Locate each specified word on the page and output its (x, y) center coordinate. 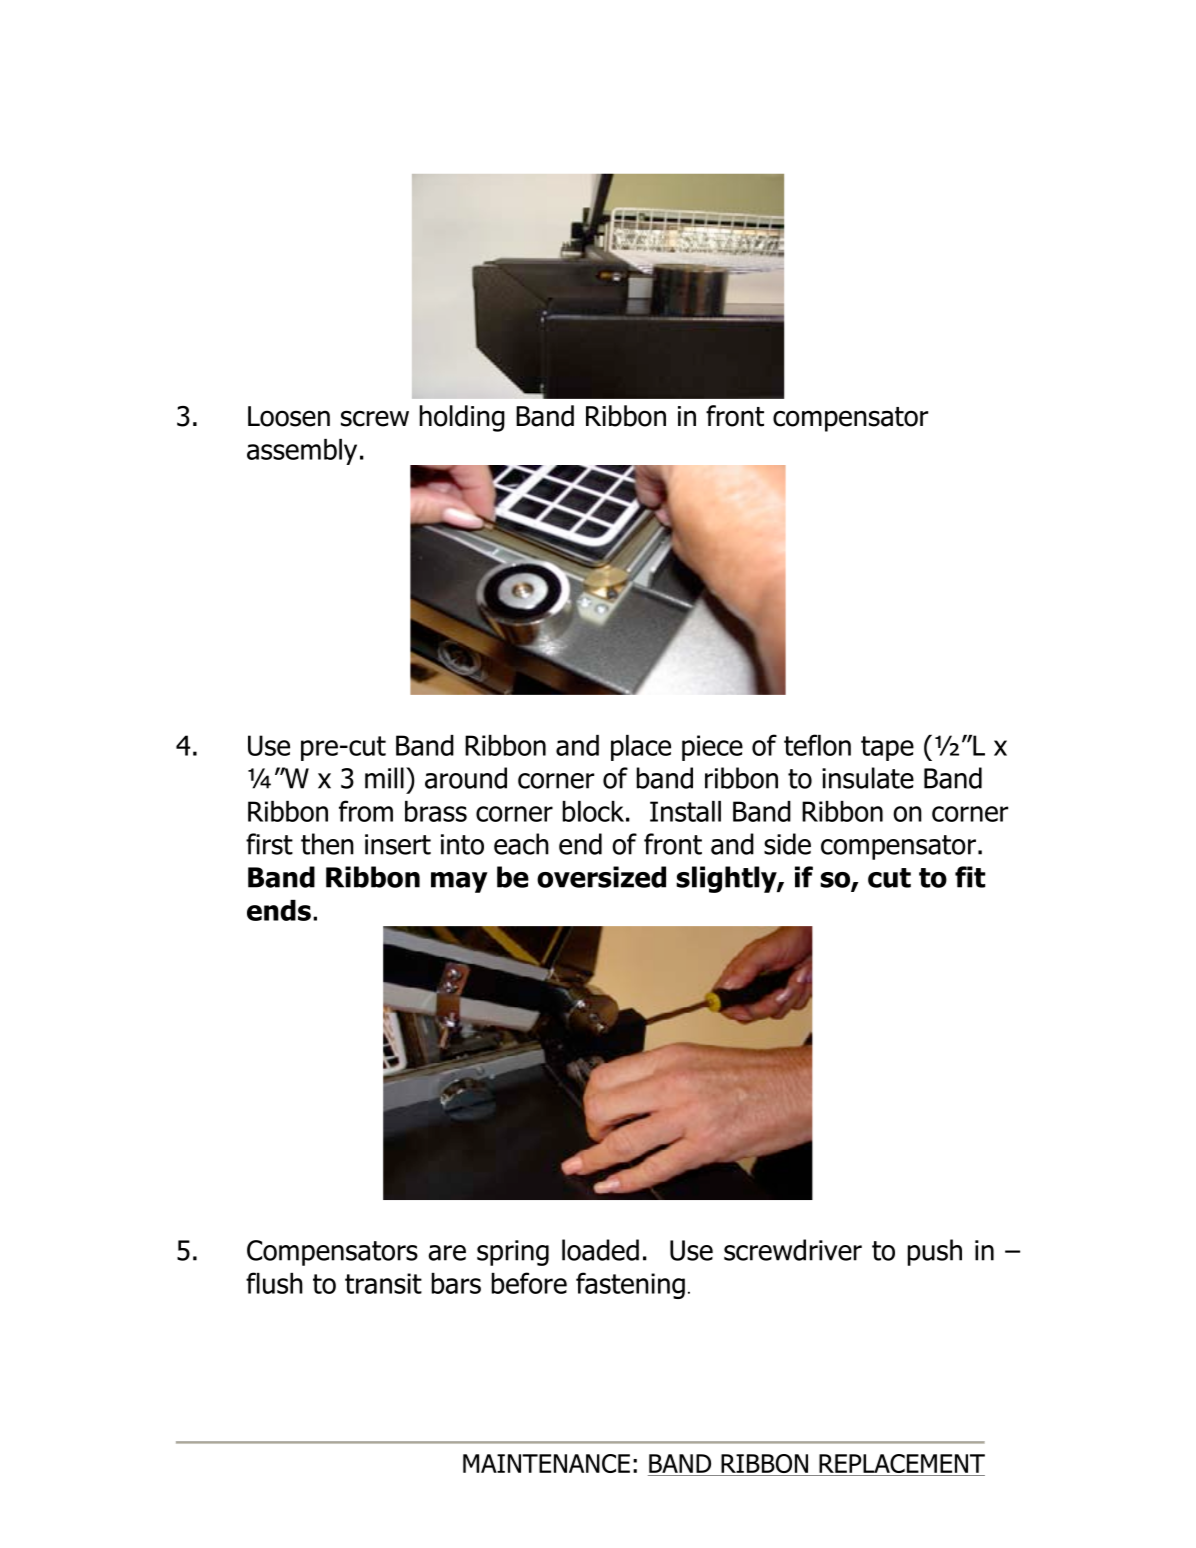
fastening (630, 1285)
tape (887, 748)
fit (970, 877)
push (935, 1252)
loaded (600, 1250)
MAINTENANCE (546, 1463)
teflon (817, 745)
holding (462, 418)
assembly (302, 452)
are (447, 1253)
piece (712, 748)
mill (384, 778)
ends (279, 910)
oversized (601, 877)
